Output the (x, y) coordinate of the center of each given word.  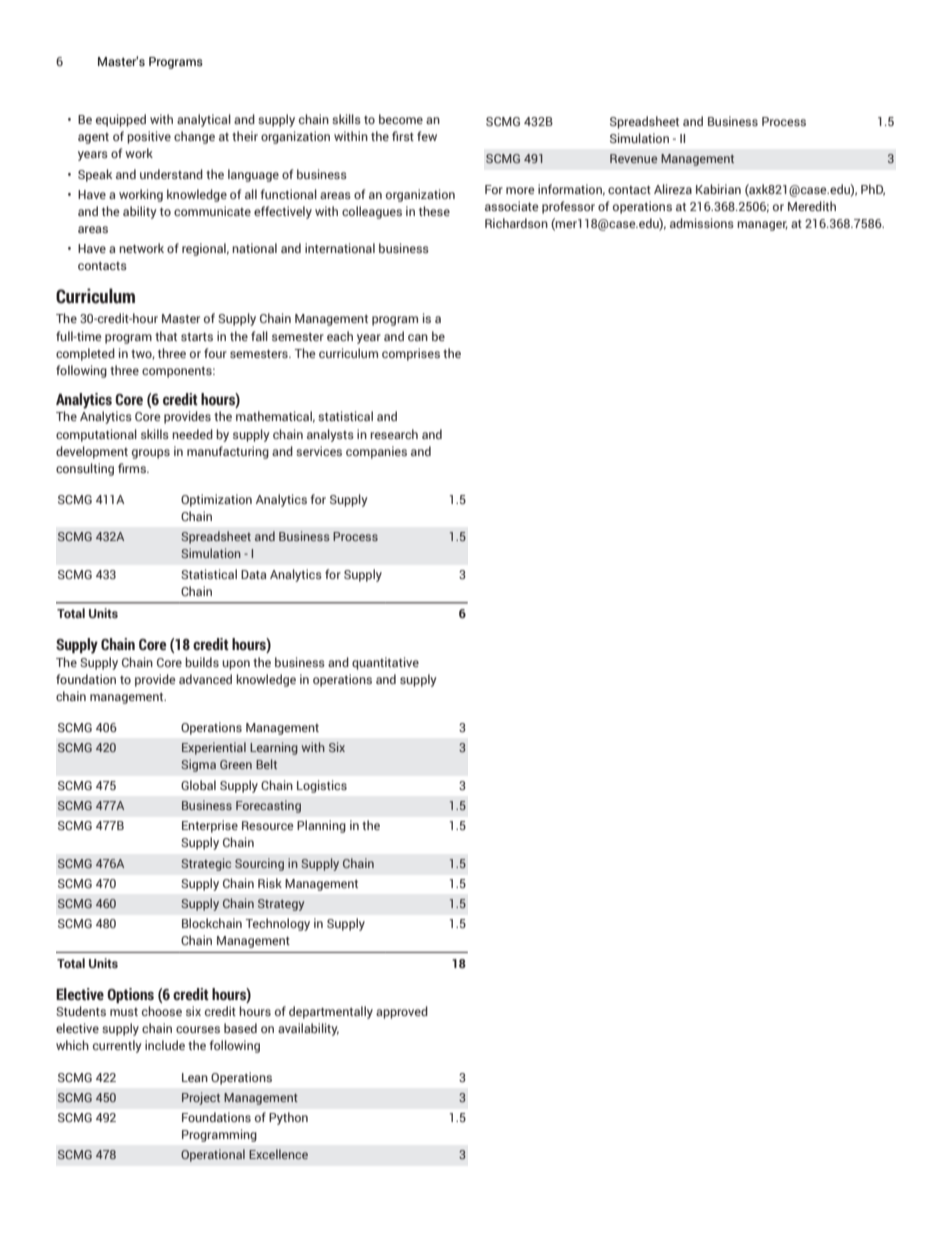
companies (376, 452)
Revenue (633, 158)
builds (202, 662)
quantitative (385, 663)
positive (149, 137)
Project (201, 1098)
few (427, 136)
